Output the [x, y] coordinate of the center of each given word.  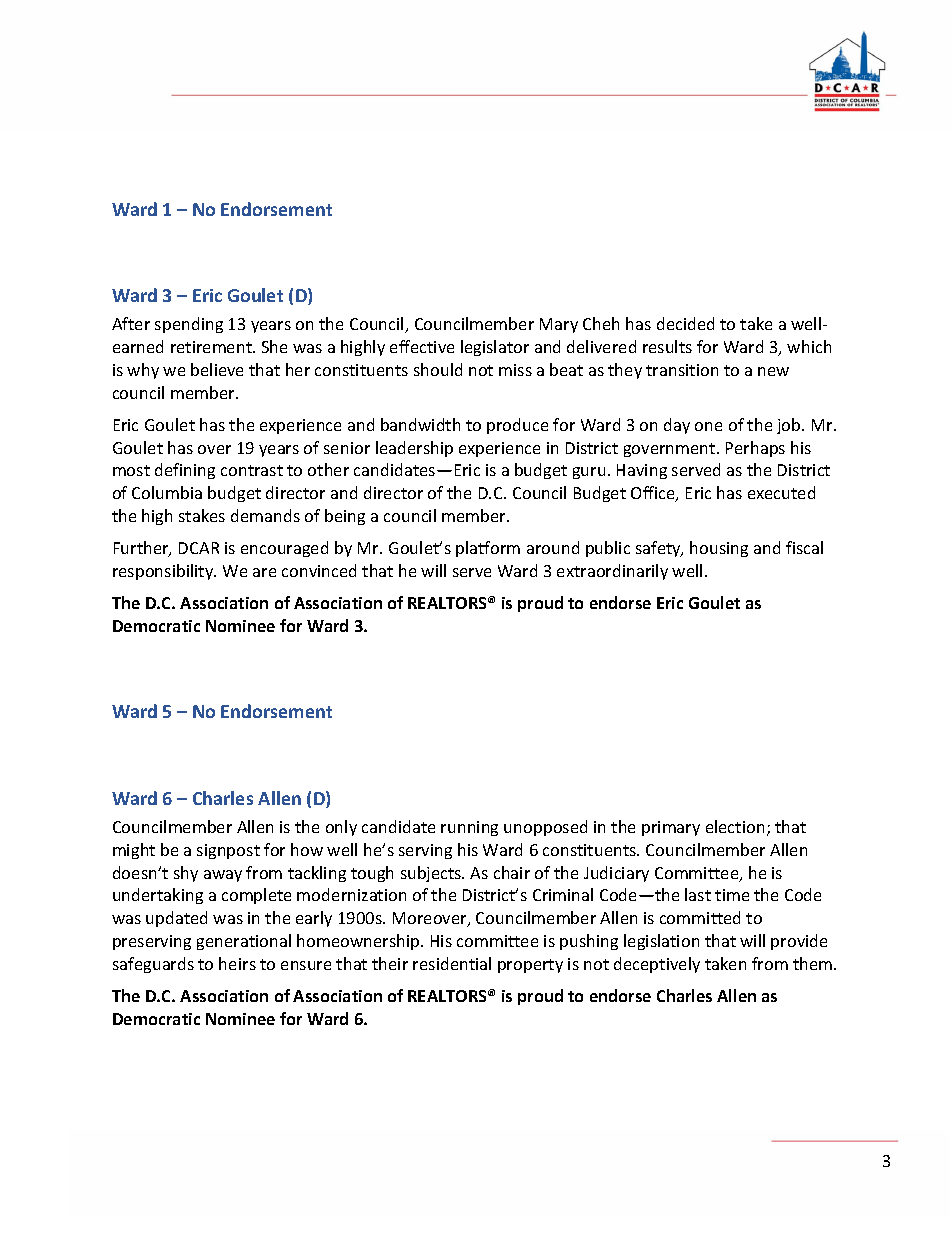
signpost [228, 851]
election [735, 826]
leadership [414, 449]
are [264, 572]
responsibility [164, 572]
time [732, 895]
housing [719, 549]
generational [244, 942]
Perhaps [755, 449]
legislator [495, 348]
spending [189, 325]
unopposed [545, 828]
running [469, 828]
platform [488, 549]
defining [185, 471]
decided [685, 323]
